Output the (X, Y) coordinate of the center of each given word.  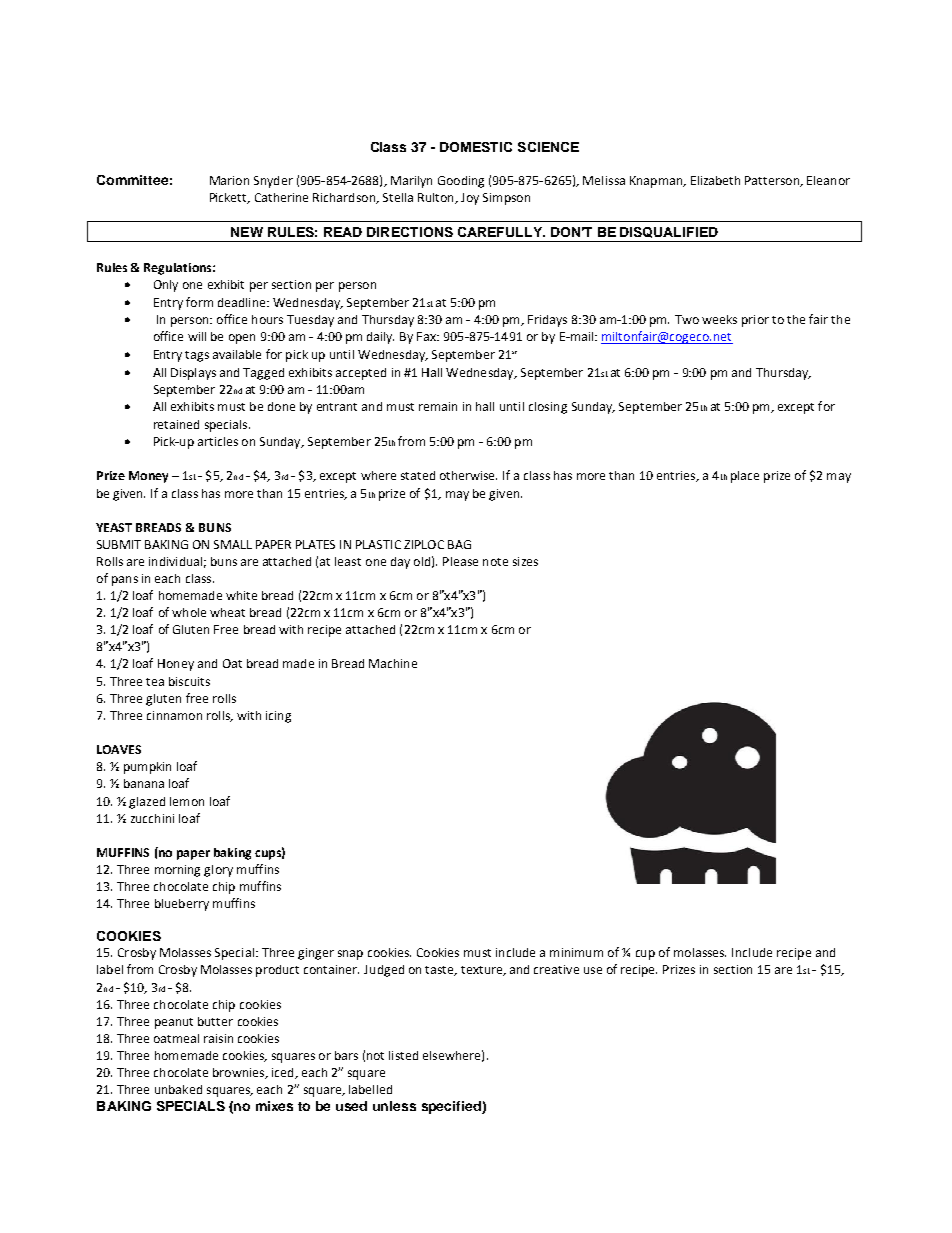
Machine (393, 663)
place (745, 477)
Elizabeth (715, 180)
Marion (229, 180)
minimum (576, 952)
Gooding (461, 182)
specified (452, 1107)
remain (438, 406)
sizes (525, 561)
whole (189, 612)
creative (556, 969)
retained (176, 424)
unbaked (178, 1089)
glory (218, 871)
